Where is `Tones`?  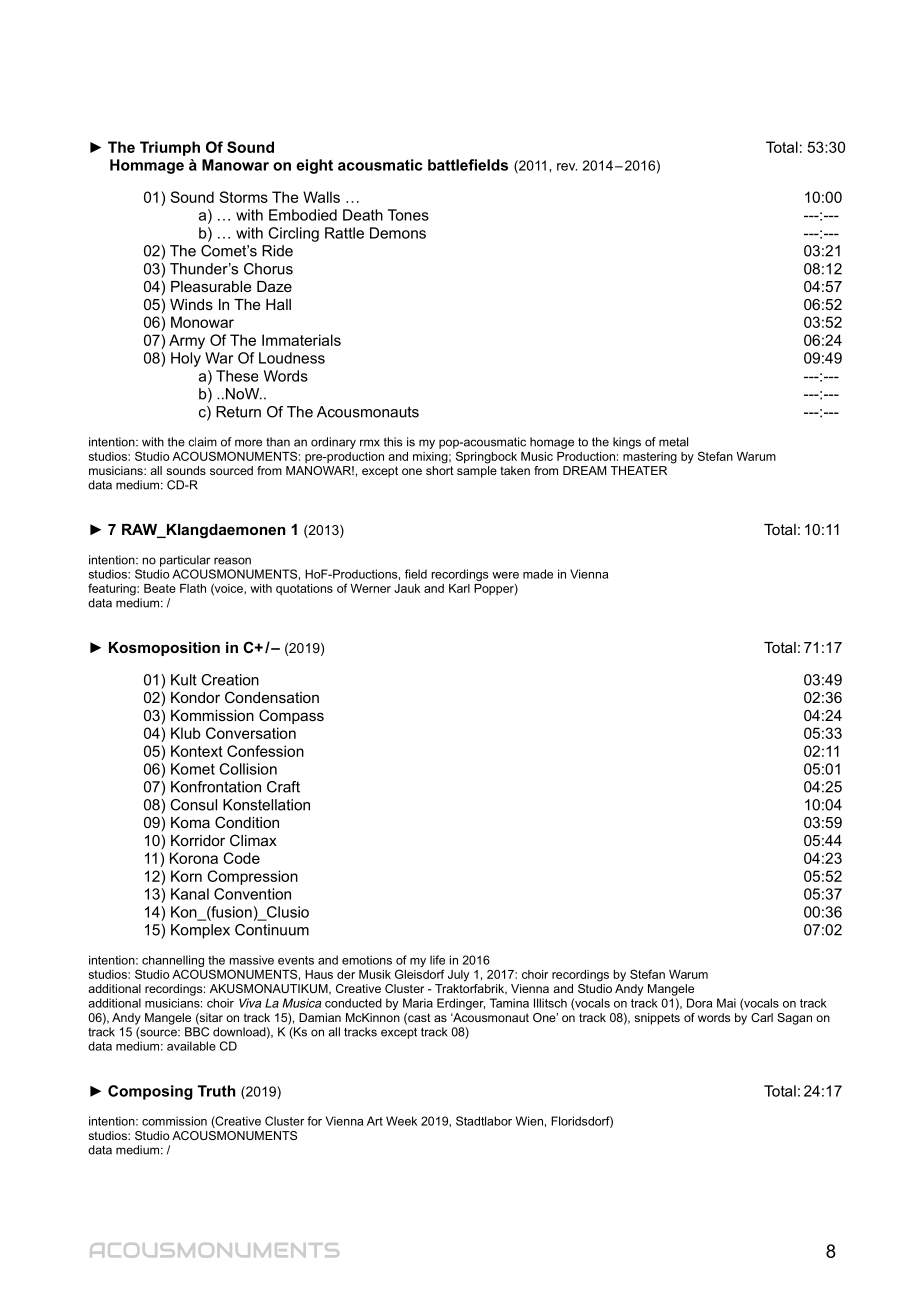
Tones is located at coordinates (408, 215).
